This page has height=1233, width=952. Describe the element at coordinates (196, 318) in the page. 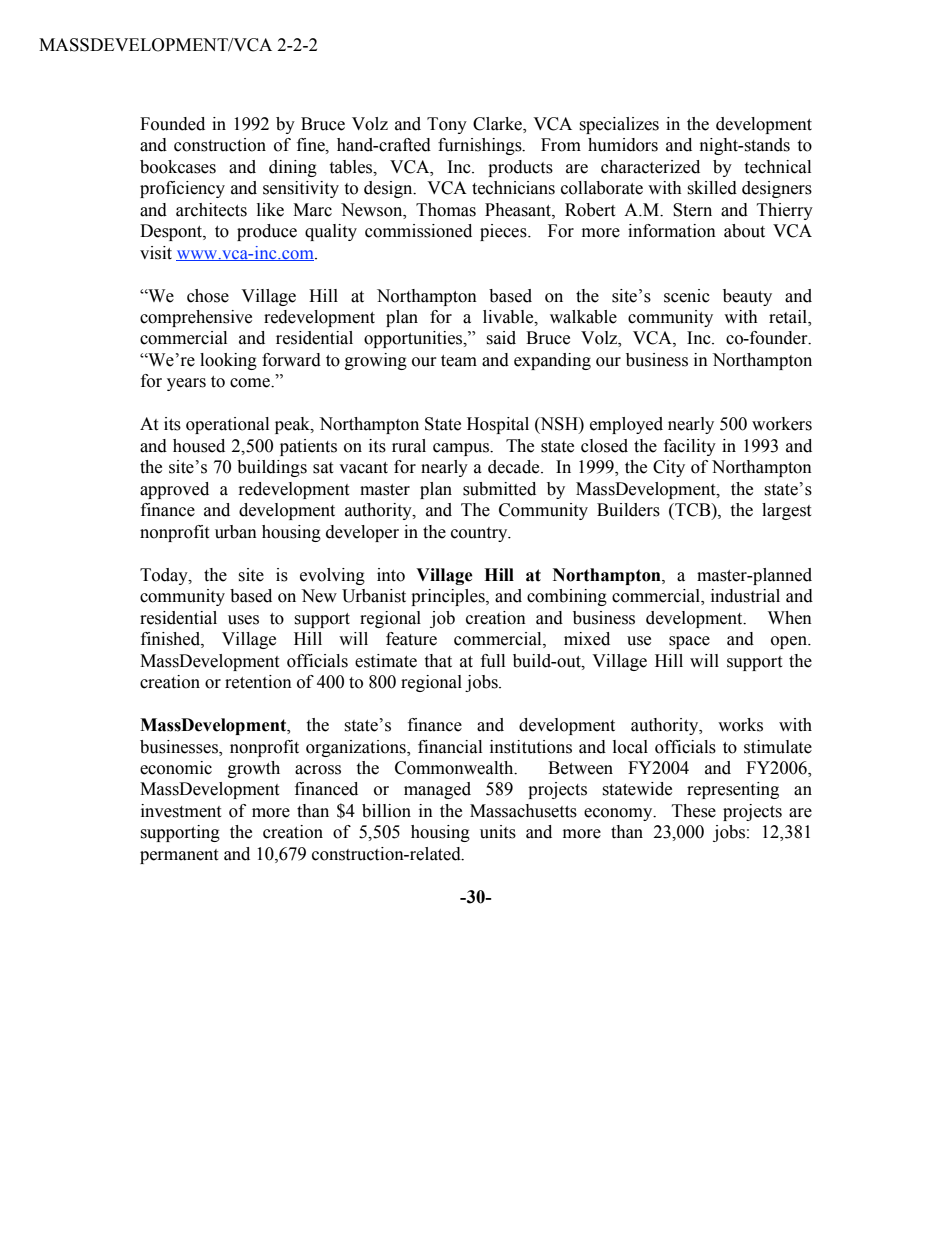

I see `comprehensive` at that location.
